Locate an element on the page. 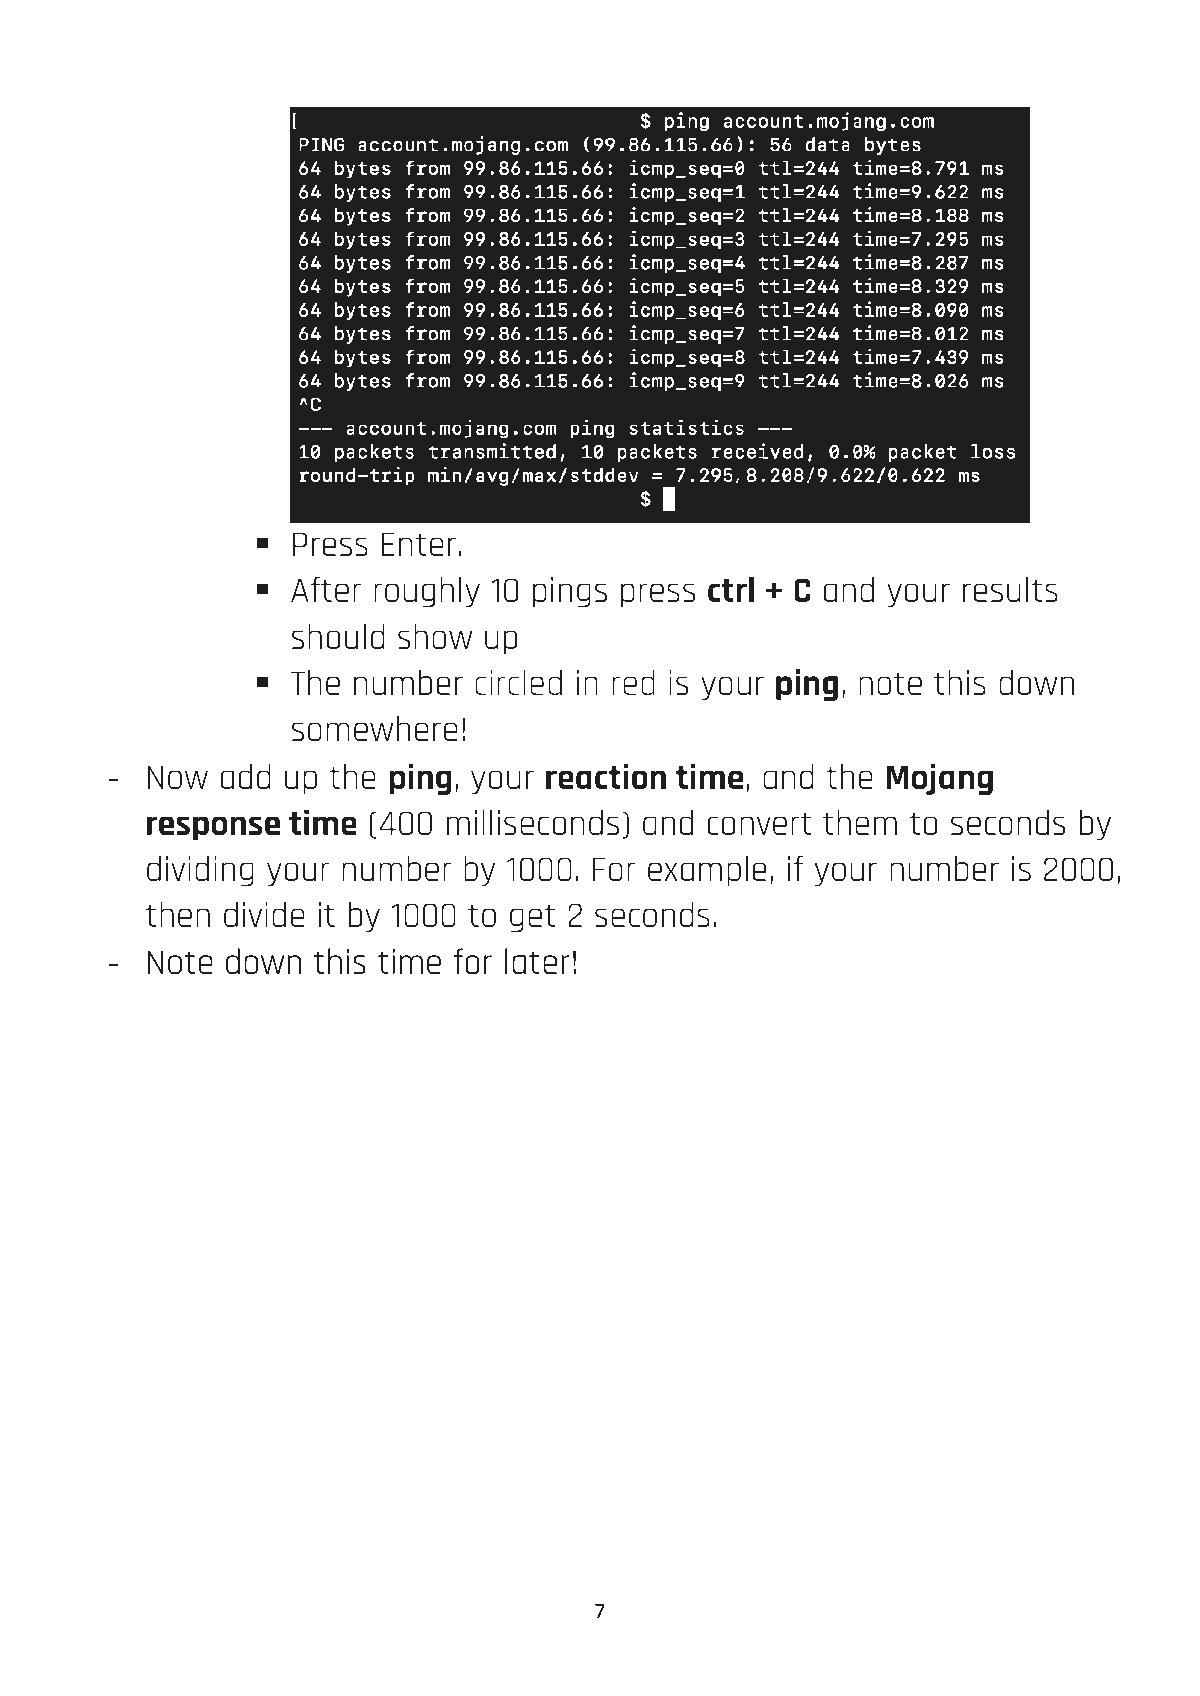  response is located at coordinates (213, 828).
